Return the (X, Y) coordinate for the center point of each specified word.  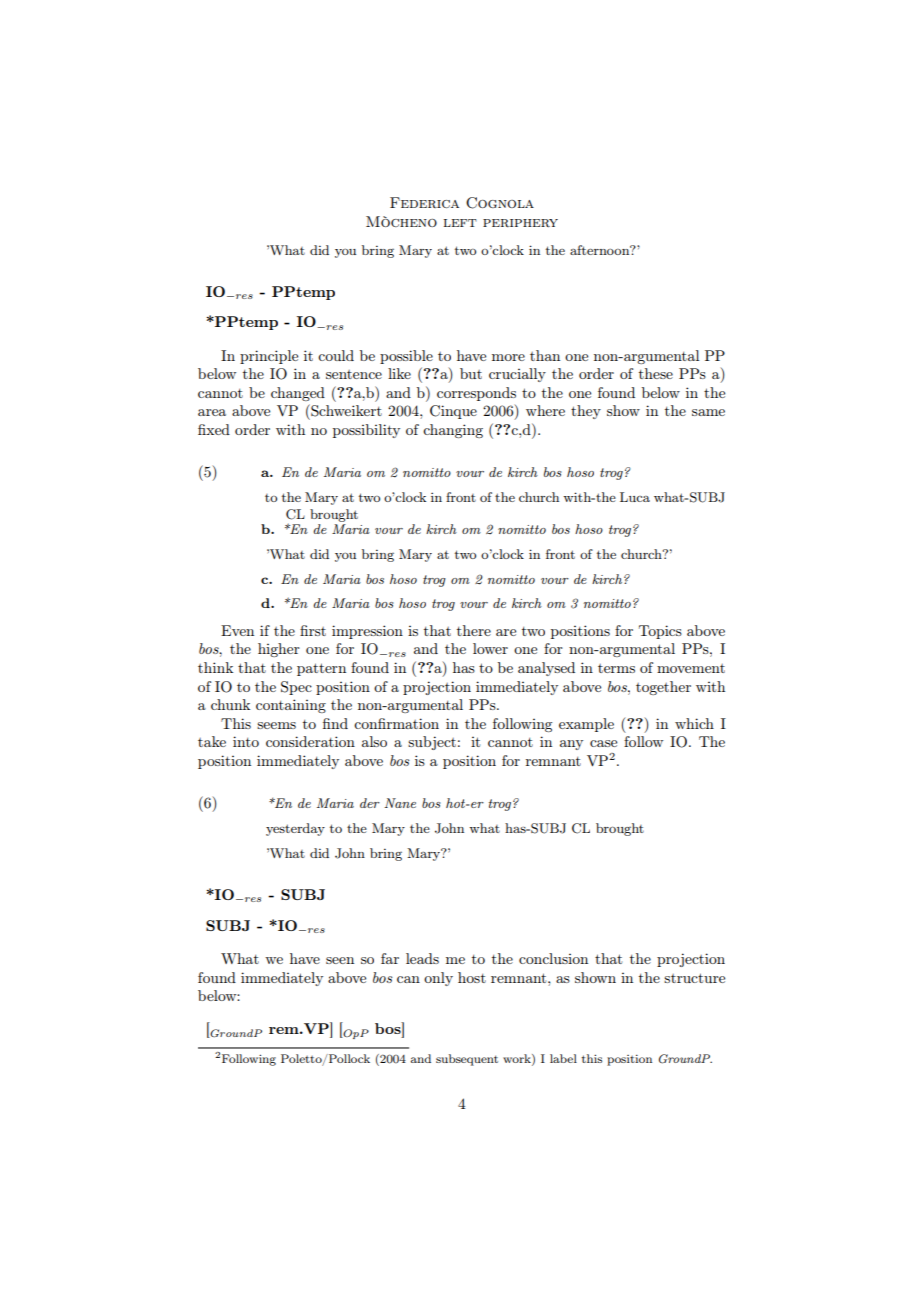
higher (279, 650)
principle (269, 357)
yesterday (295, 829)
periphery (520, 223)
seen (340, 960)
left (460, 223)
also (374, 741)
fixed (214, 429)
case (603, 743)
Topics (660, 632)
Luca (635, 497)
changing (453, 431)
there (474, 630)
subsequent (467, 1060)
